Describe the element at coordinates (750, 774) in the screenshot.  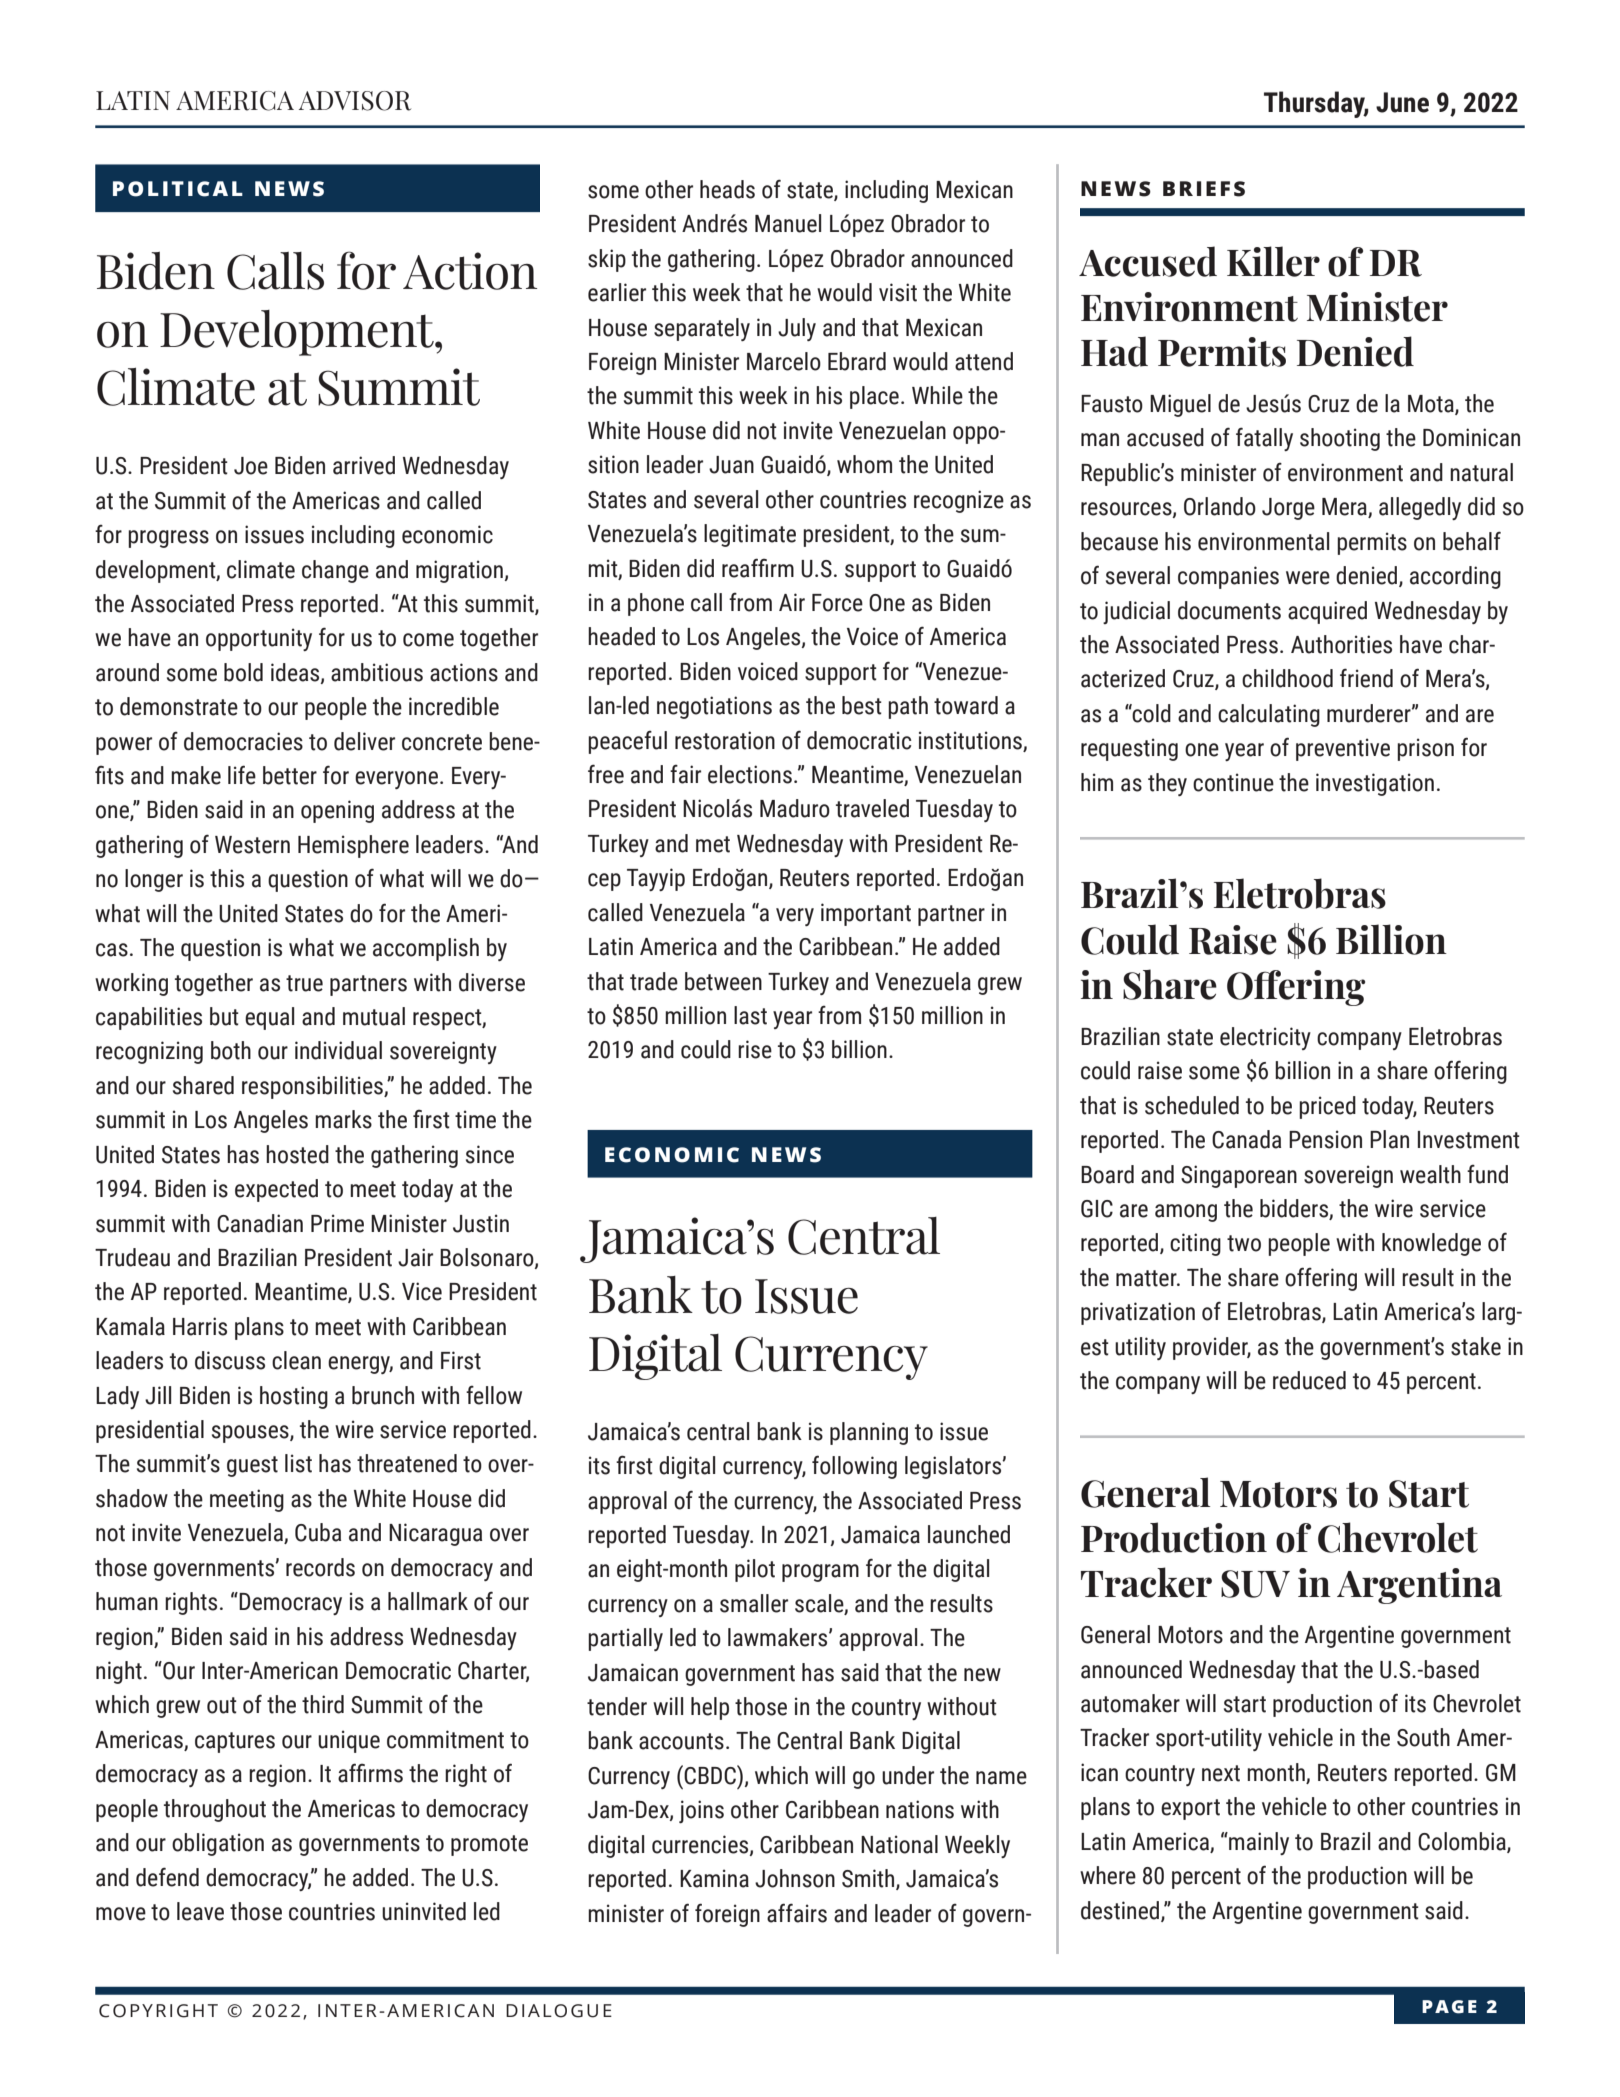
I see `elections` at that location.
